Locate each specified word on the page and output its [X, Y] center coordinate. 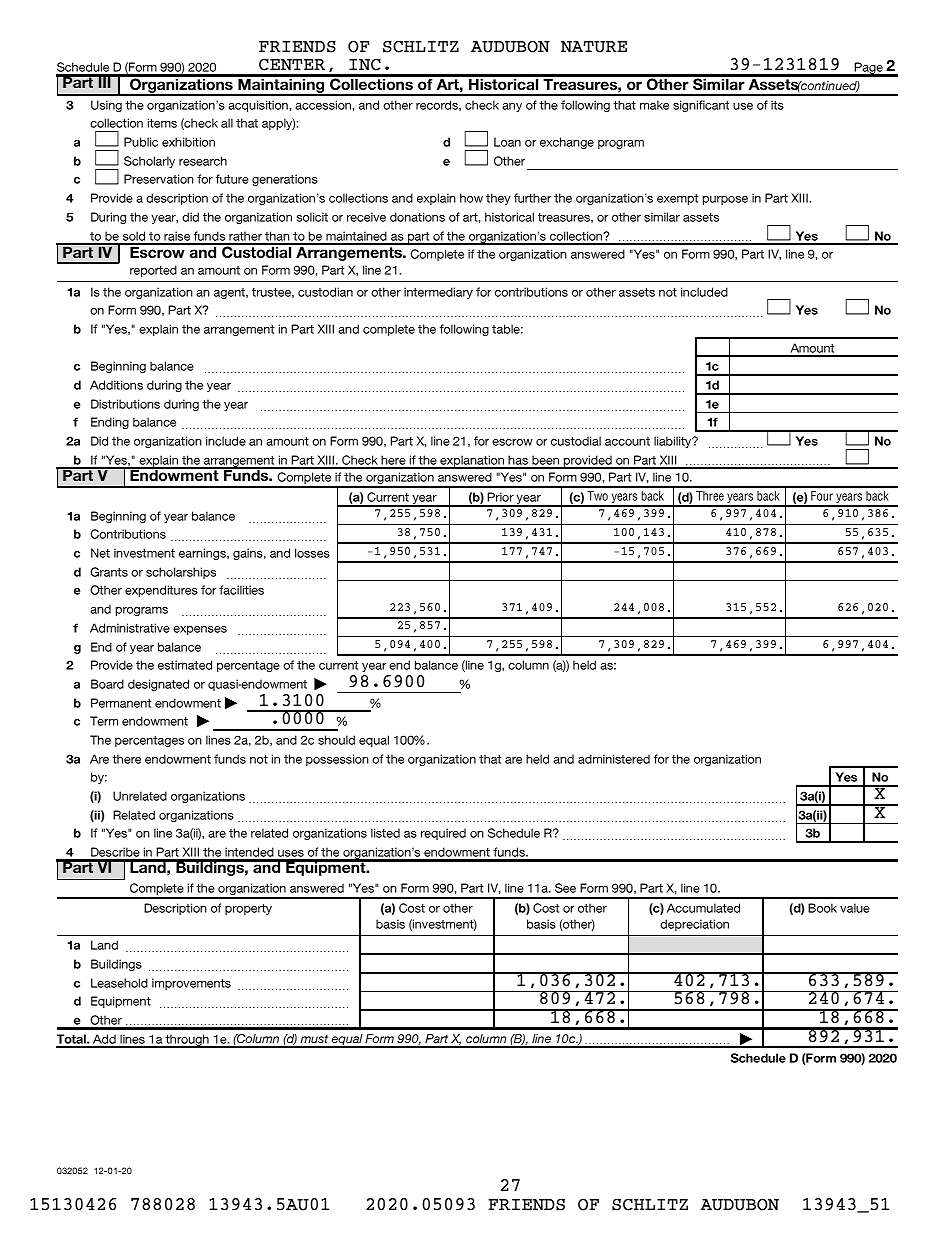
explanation [472, 462]
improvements [191, 984]
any [512, 107]
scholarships [181, 573]
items [162, 123]
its [777, 105]
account [627, 441]
